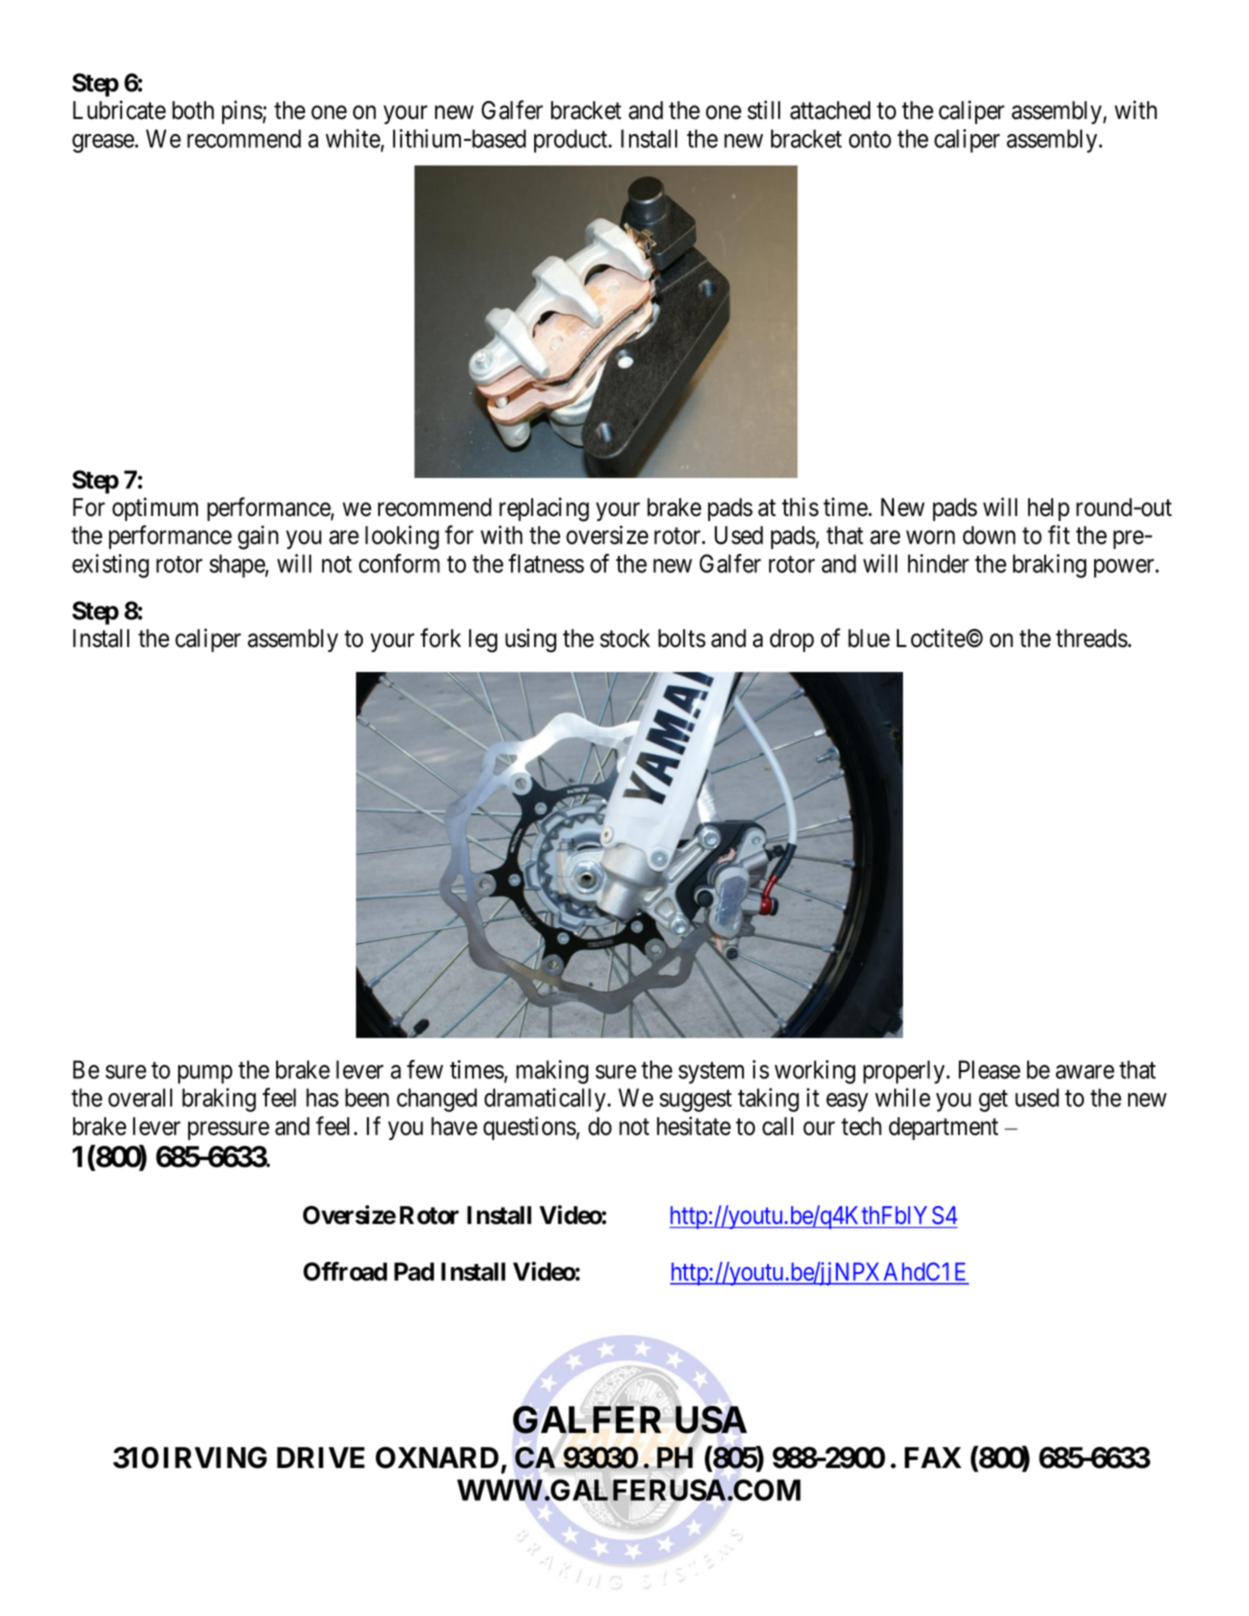  I want to click on product, so click(572, 141).
